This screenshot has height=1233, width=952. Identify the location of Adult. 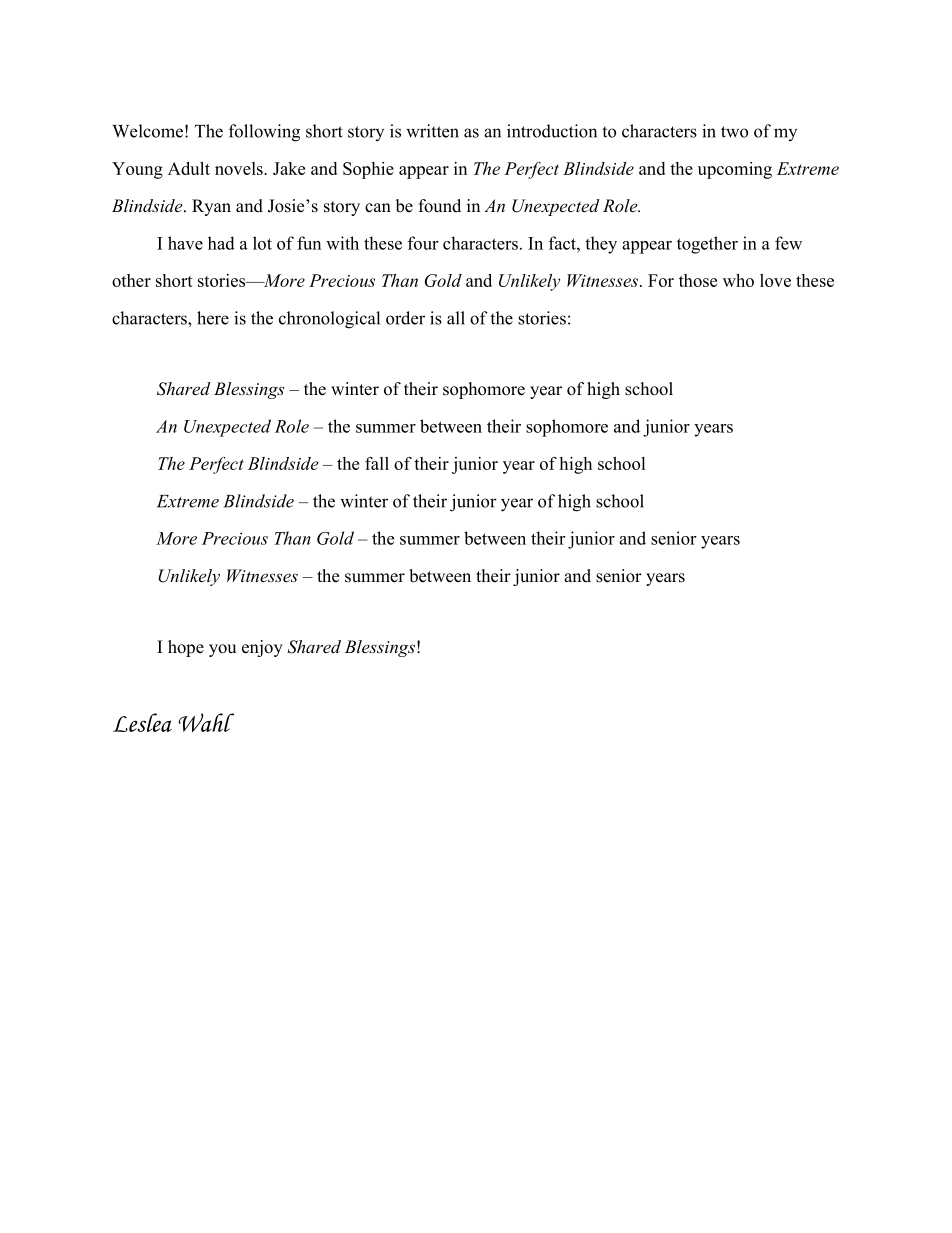
(189, 168).
